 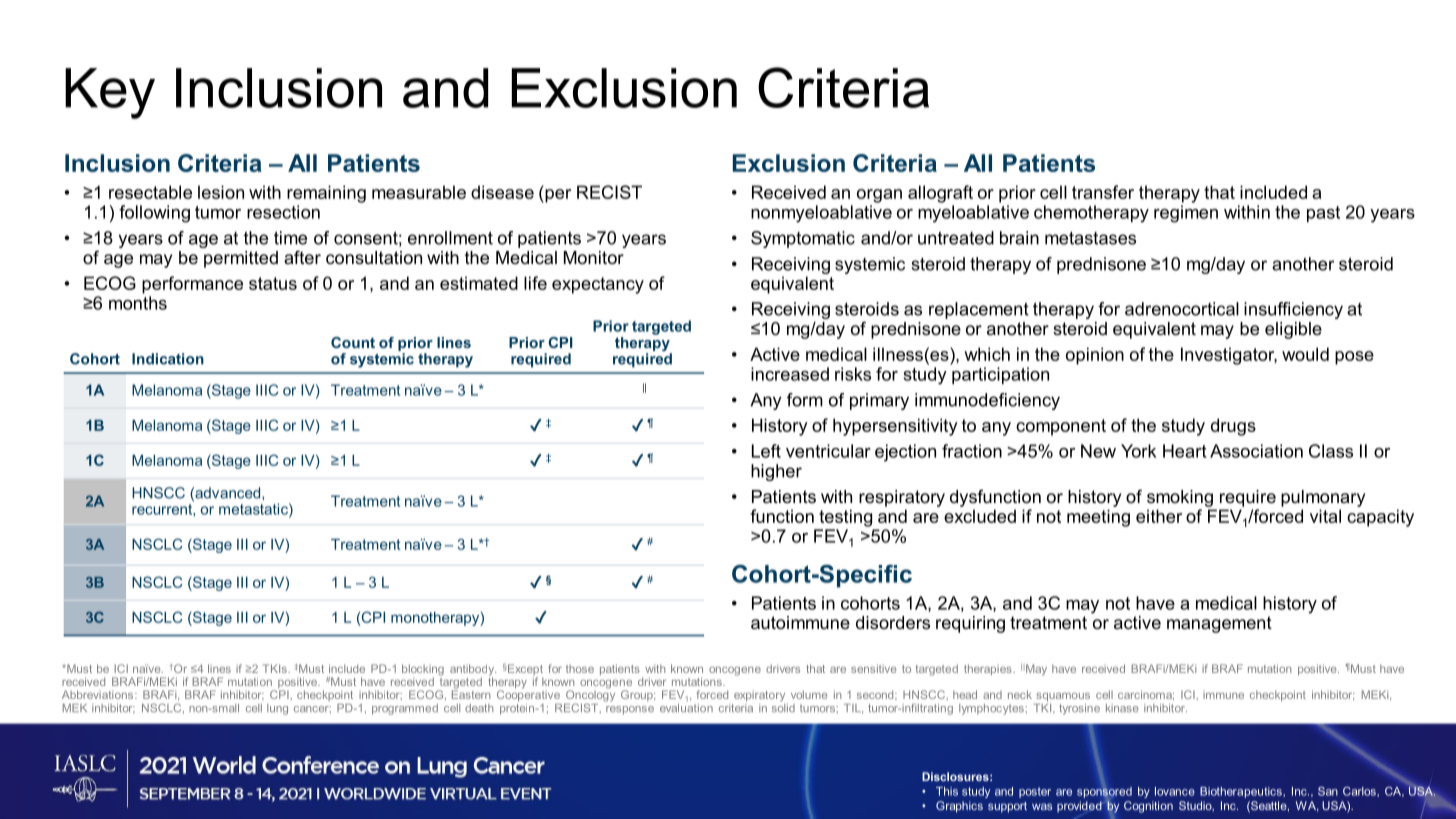 I want to click on lung, so click(x=277, y=709).
